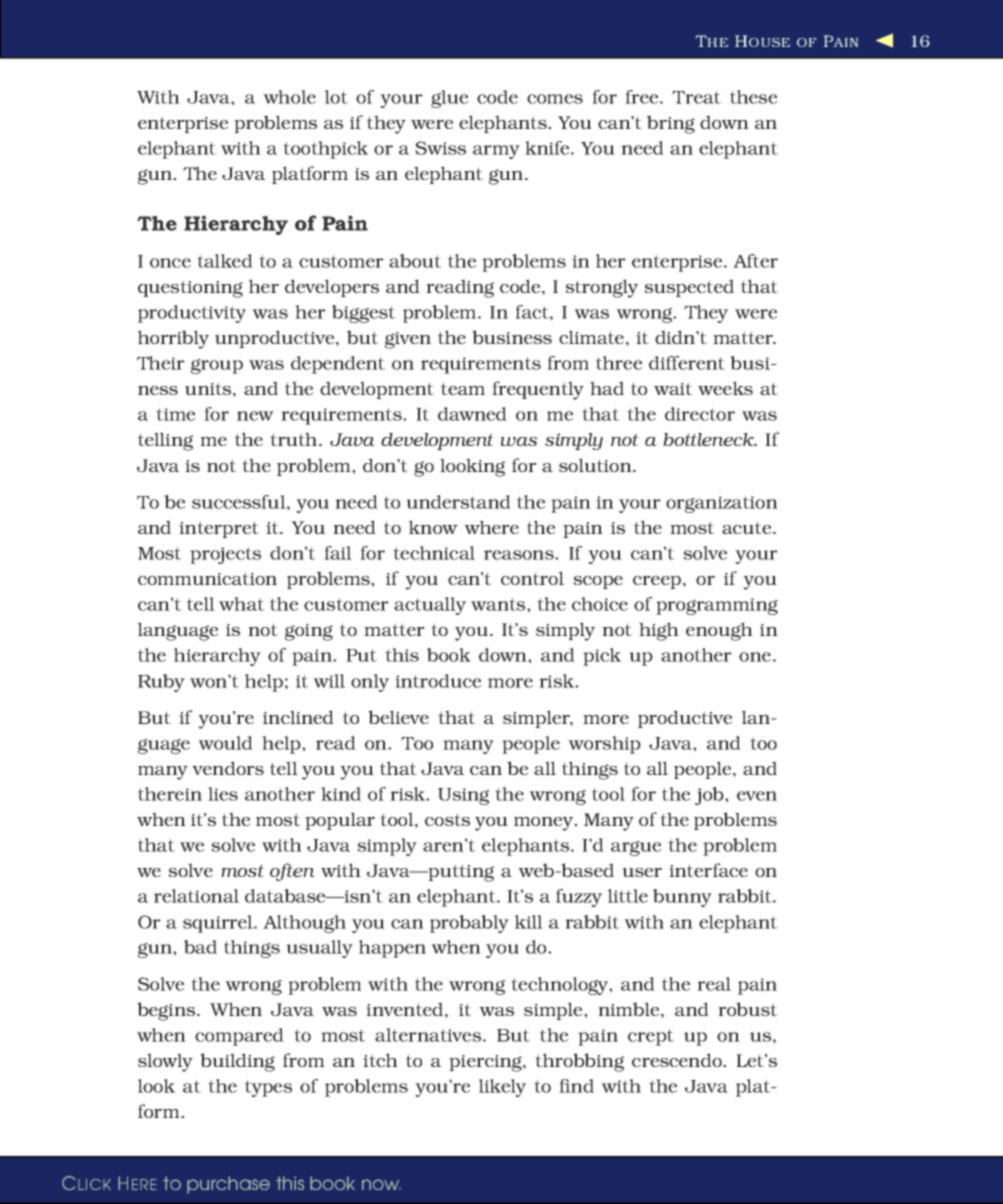 The height and width of the page is (1204, 1003). What do you see at coordinates (289, 97) in the page?
I see `whole` at bounding box center [289, 97].
